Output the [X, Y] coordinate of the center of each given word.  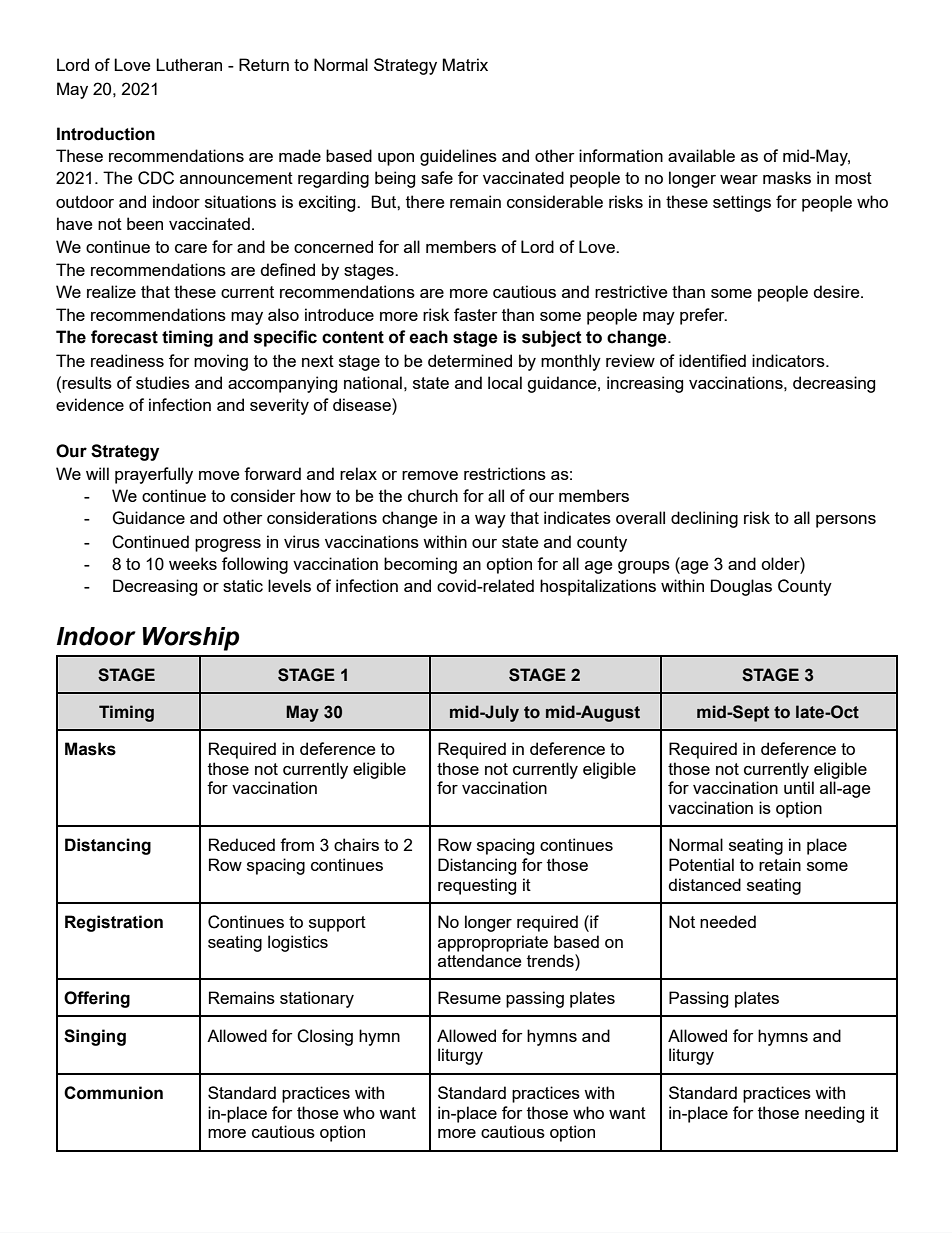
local [505, 382]
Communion [113, 1093]
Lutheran [189, 64]
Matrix [465, 64]
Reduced [242, 844]
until [799, 787]
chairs [356, 844]
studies [163, 382]
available [701, 155]
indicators [789, 360]
